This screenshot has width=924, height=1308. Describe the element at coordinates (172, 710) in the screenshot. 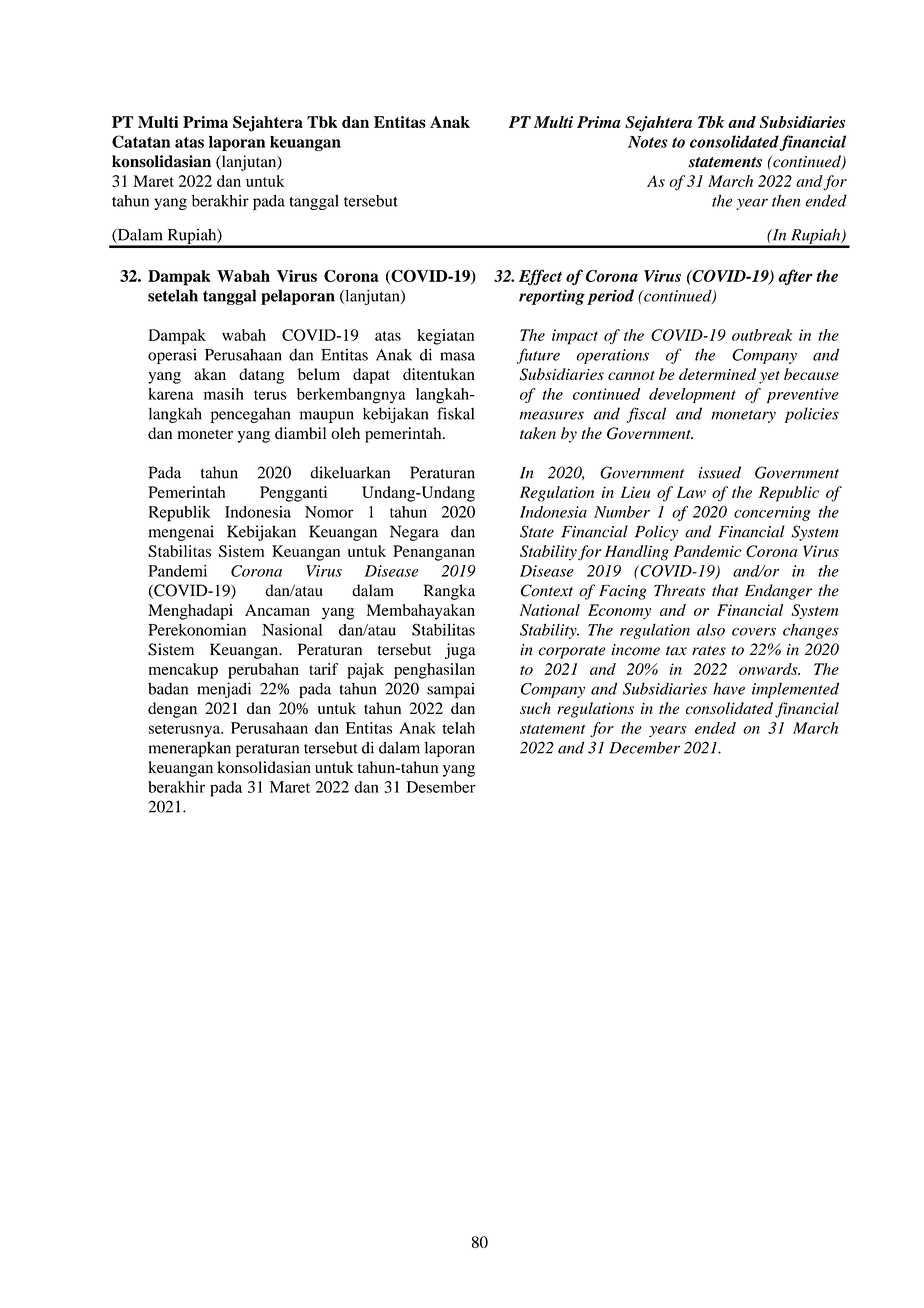

I see `dengan` at that location.
